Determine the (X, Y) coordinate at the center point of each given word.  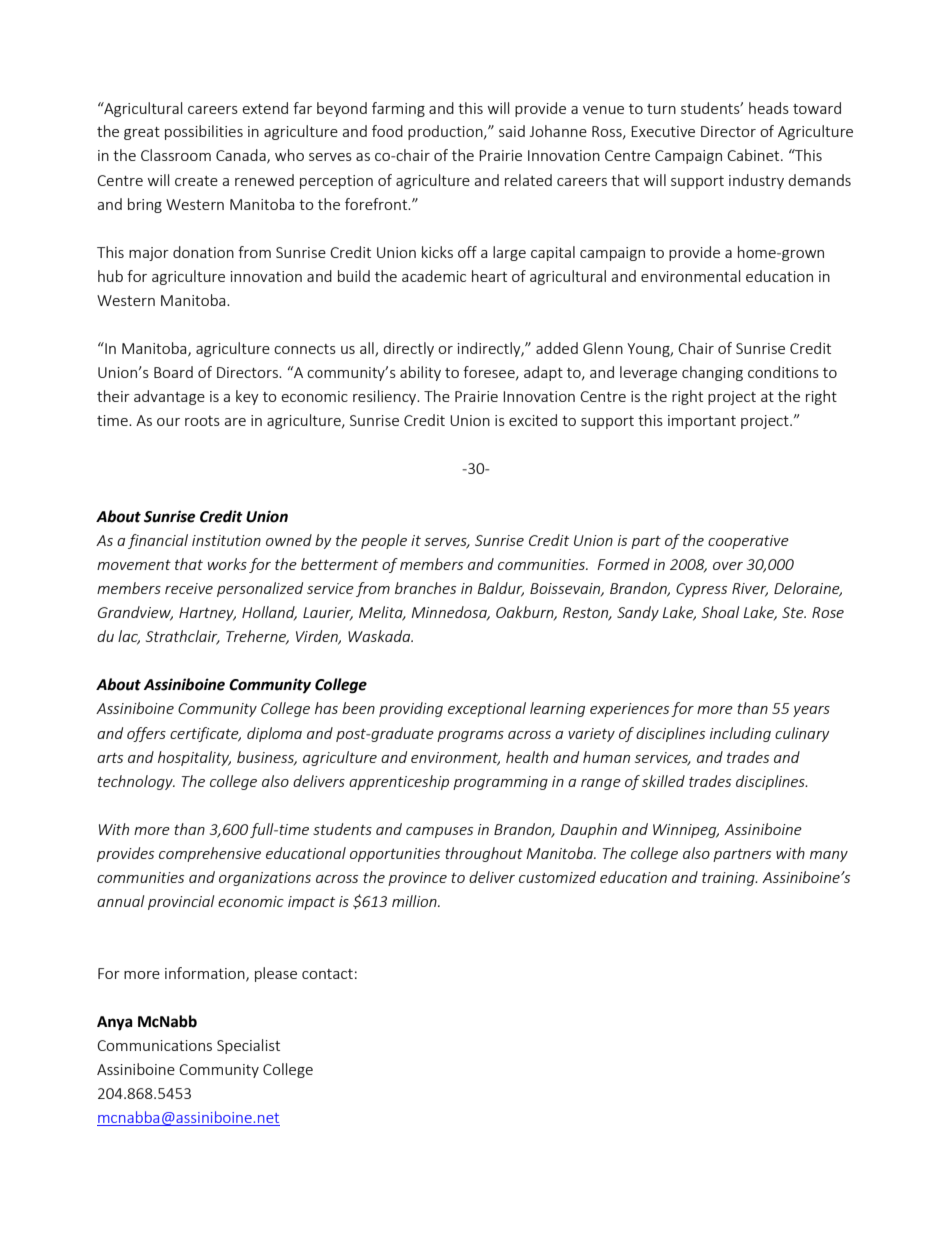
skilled (663, 781)
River (750, 590)
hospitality (194, 758)
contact (327, 974)
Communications (154, 1045)
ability (420, 373)
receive (189, 588)
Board (173, 372)
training (729, 879)
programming (500, 783)
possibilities (204, 132)
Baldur (501, 589)
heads (769, 108)
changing (712, 373)
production (446, 132)
